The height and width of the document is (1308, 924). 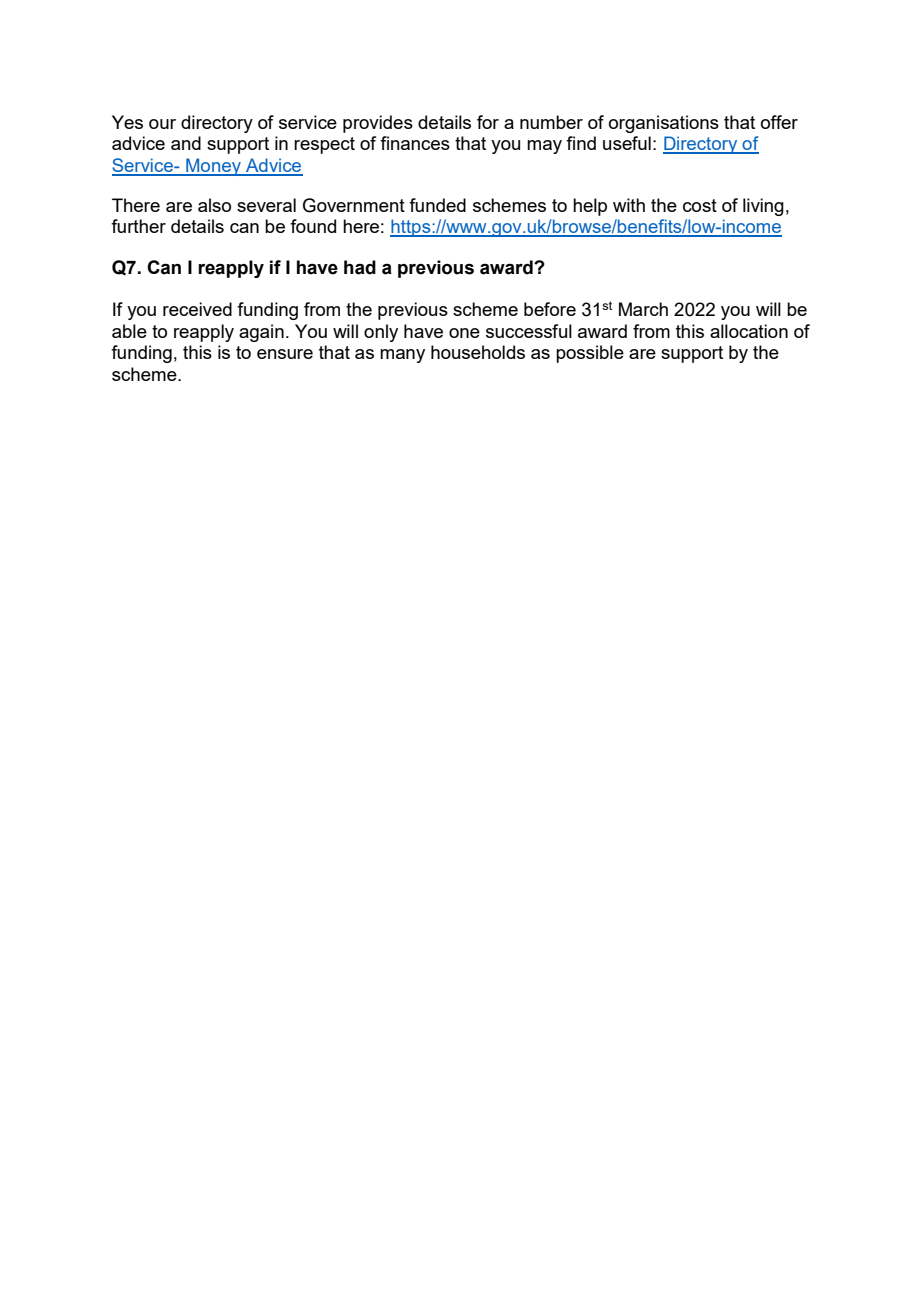 What do you see at coordinates (285, 354) in the document?
I see `ensure` at bounding box center [285, 354].
